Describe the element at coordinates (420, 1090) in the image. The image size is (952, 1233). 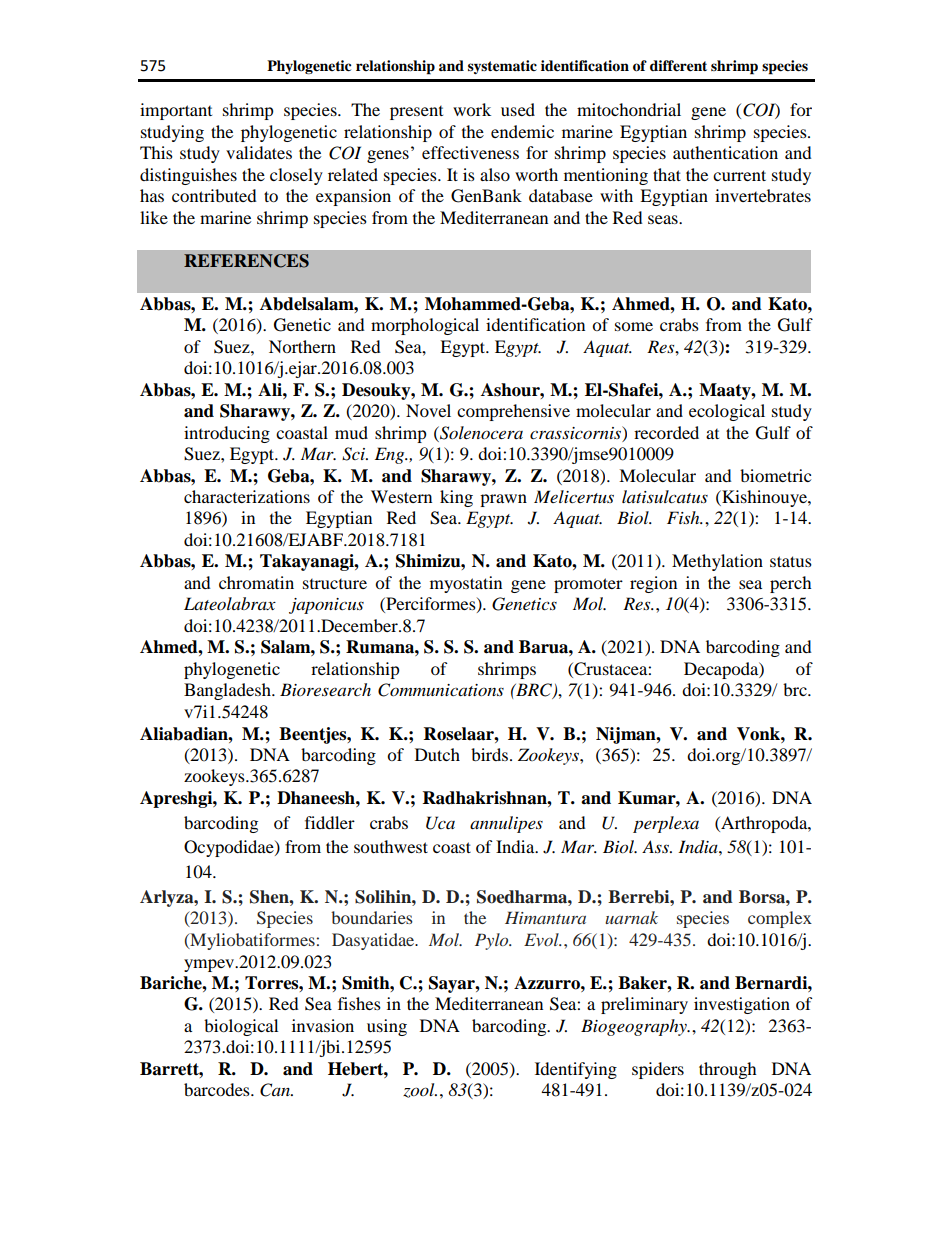
I see `zool` at that location.
